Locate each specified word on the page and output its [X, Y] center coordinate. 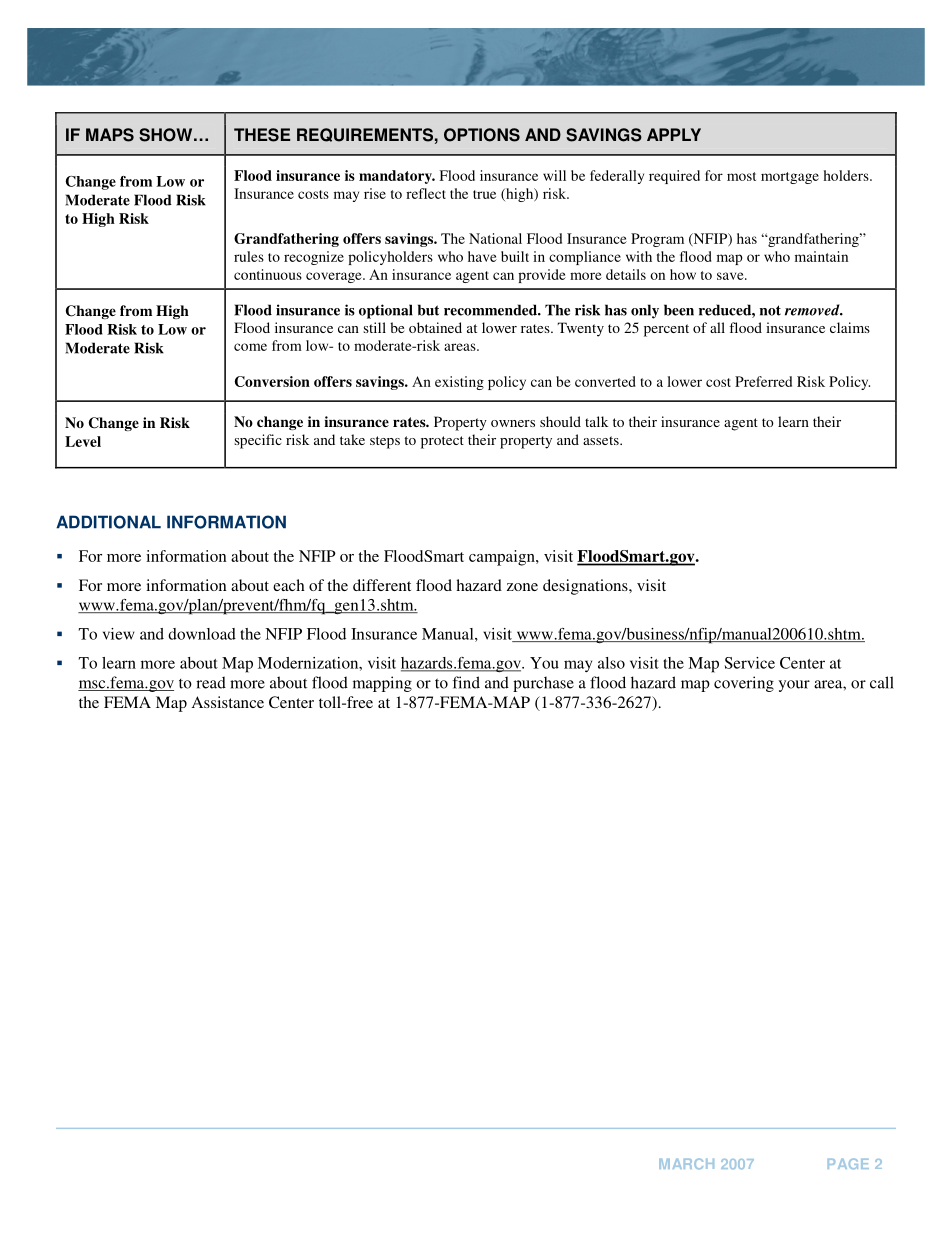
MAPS [110, 135]
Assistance [228, 702]
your [794, 686]
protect [442, 442]
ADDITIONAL [108, 522]
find [466, 682]
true [484, 194]
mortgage [790, 178]
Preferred [763, 381]
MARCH [686, 1163]
